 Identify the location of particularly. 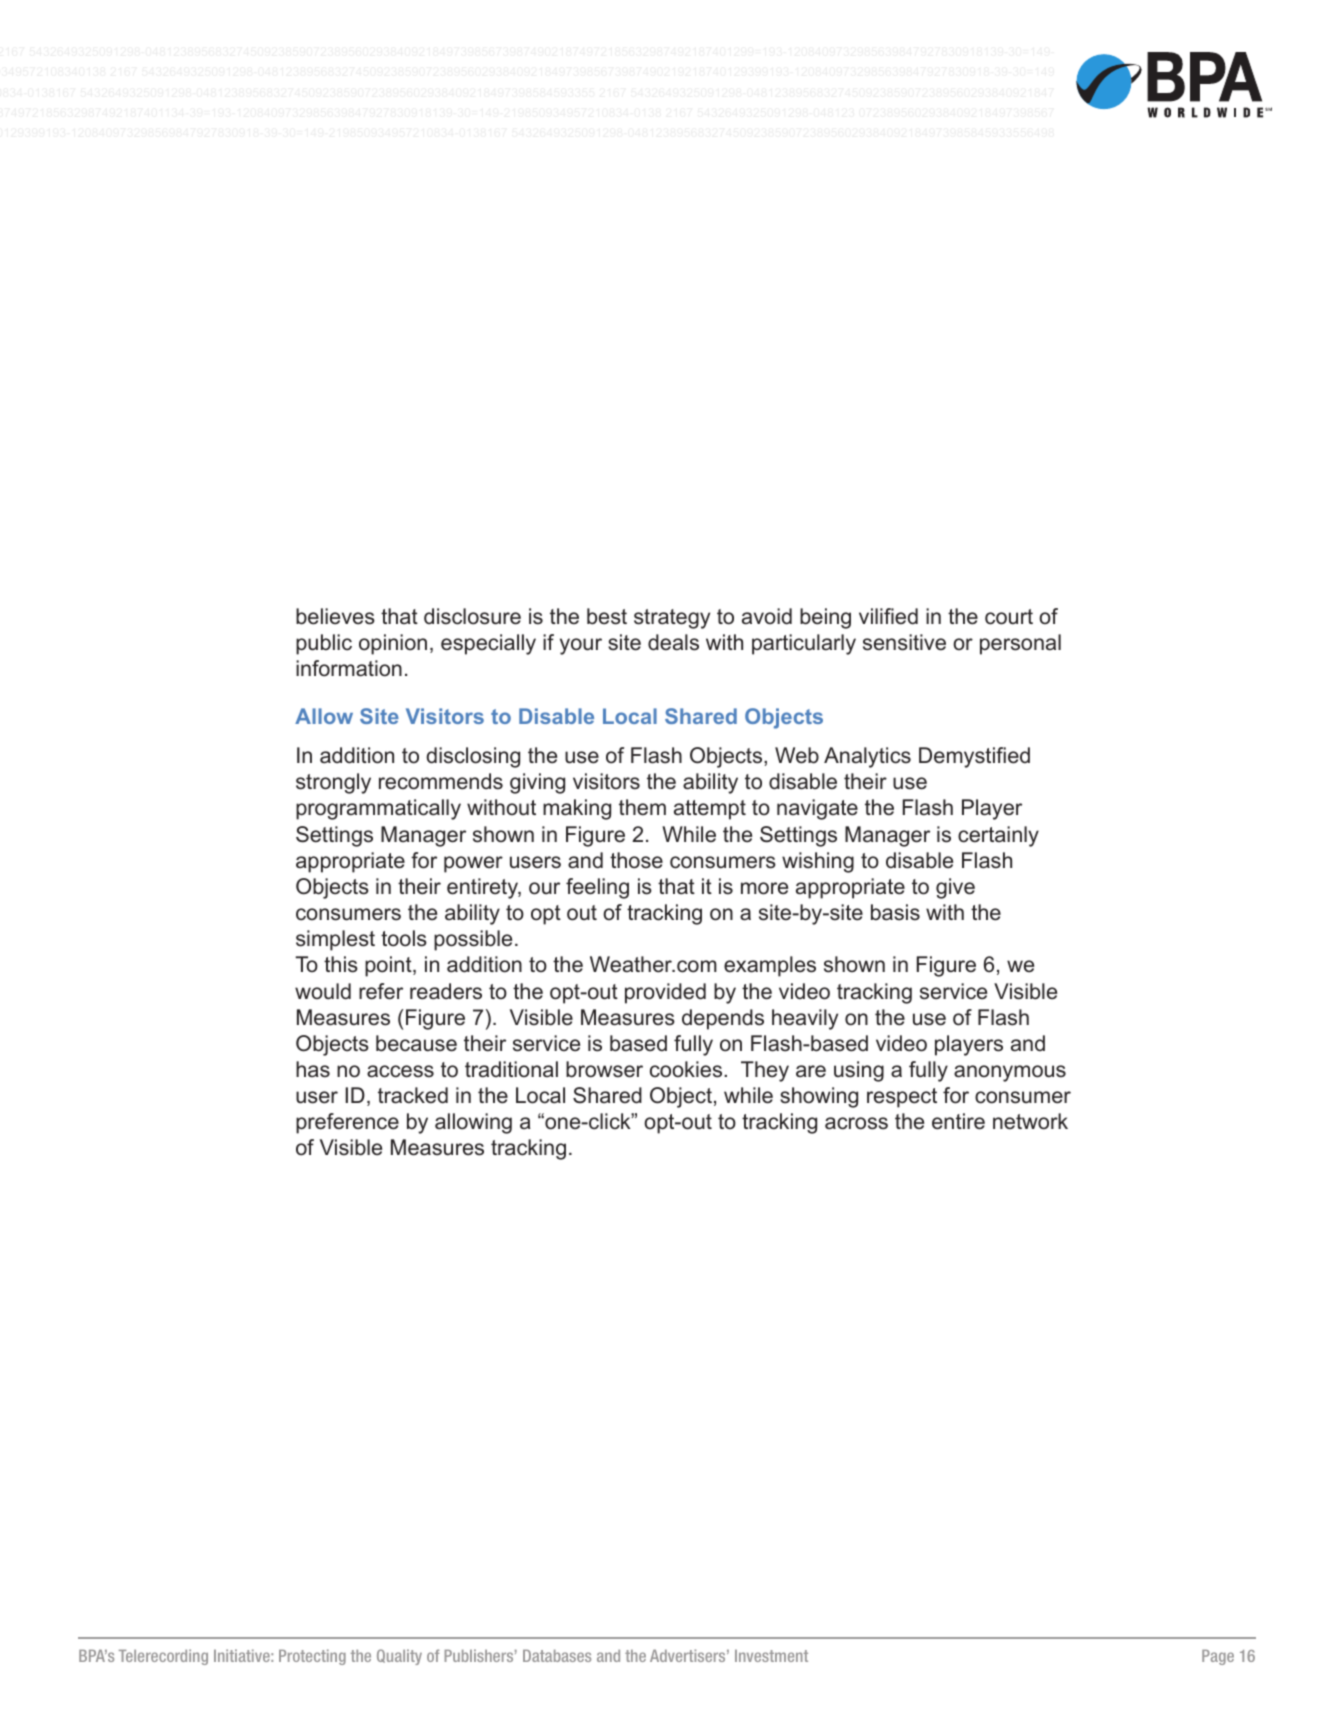
(804, 644).
